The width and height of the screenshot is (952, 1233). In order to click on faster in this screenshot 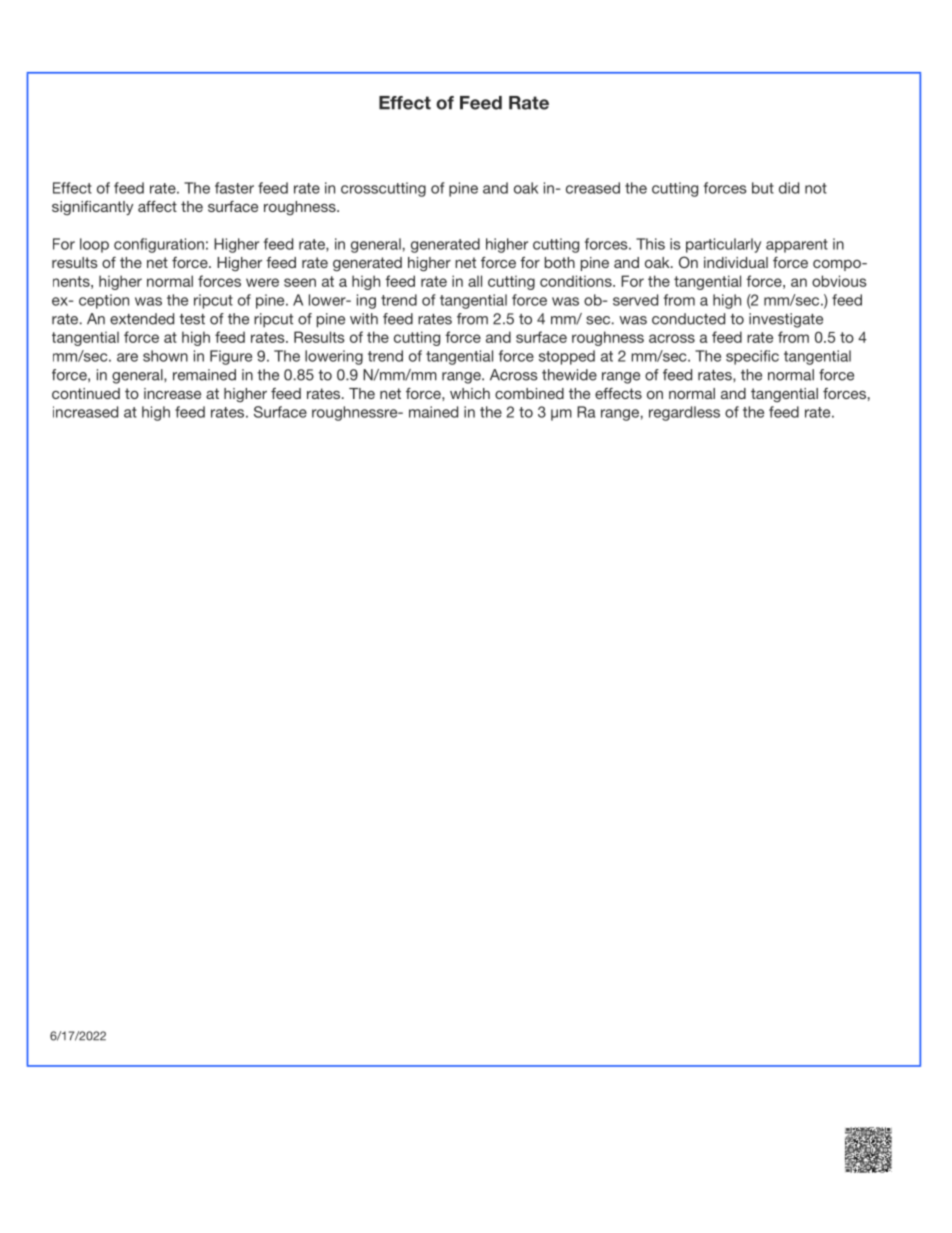, I will do `click(234, 188)`.
